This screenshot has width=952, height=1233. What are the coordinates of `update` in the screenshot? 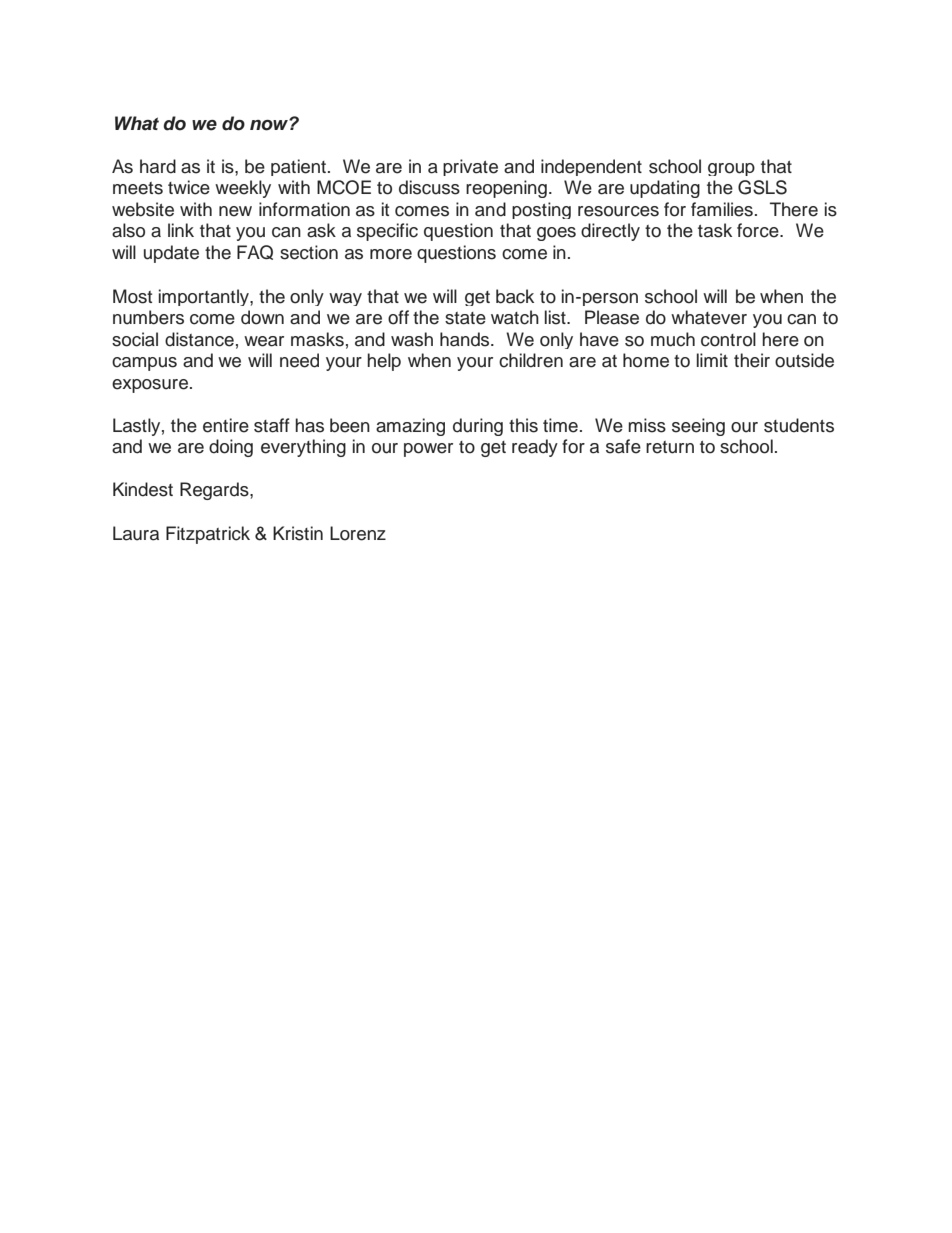 It's located at (171, 254).
